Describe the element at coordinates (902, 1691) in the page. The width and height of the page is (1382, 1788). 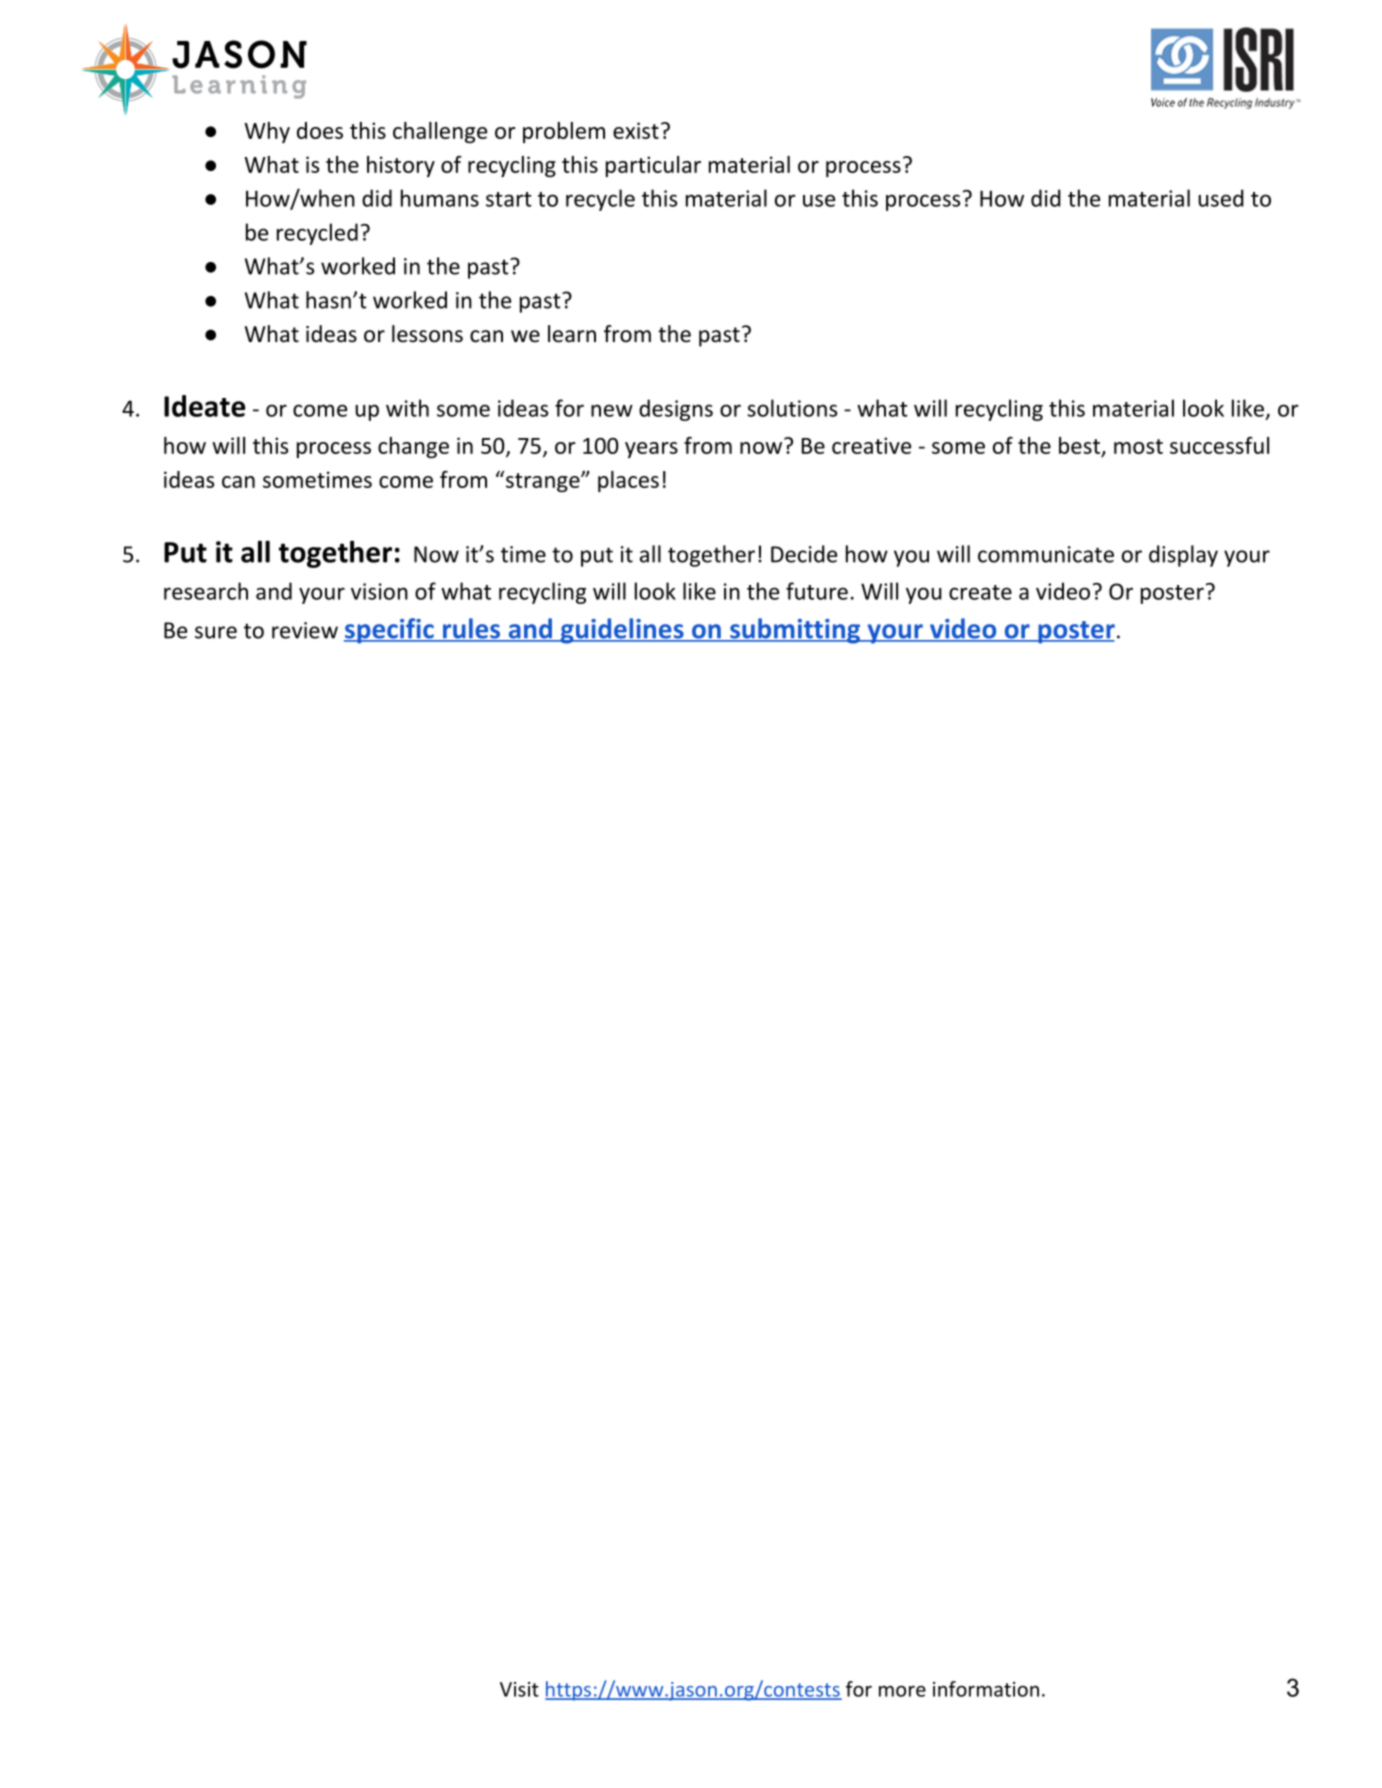
I see `more` at that location.
